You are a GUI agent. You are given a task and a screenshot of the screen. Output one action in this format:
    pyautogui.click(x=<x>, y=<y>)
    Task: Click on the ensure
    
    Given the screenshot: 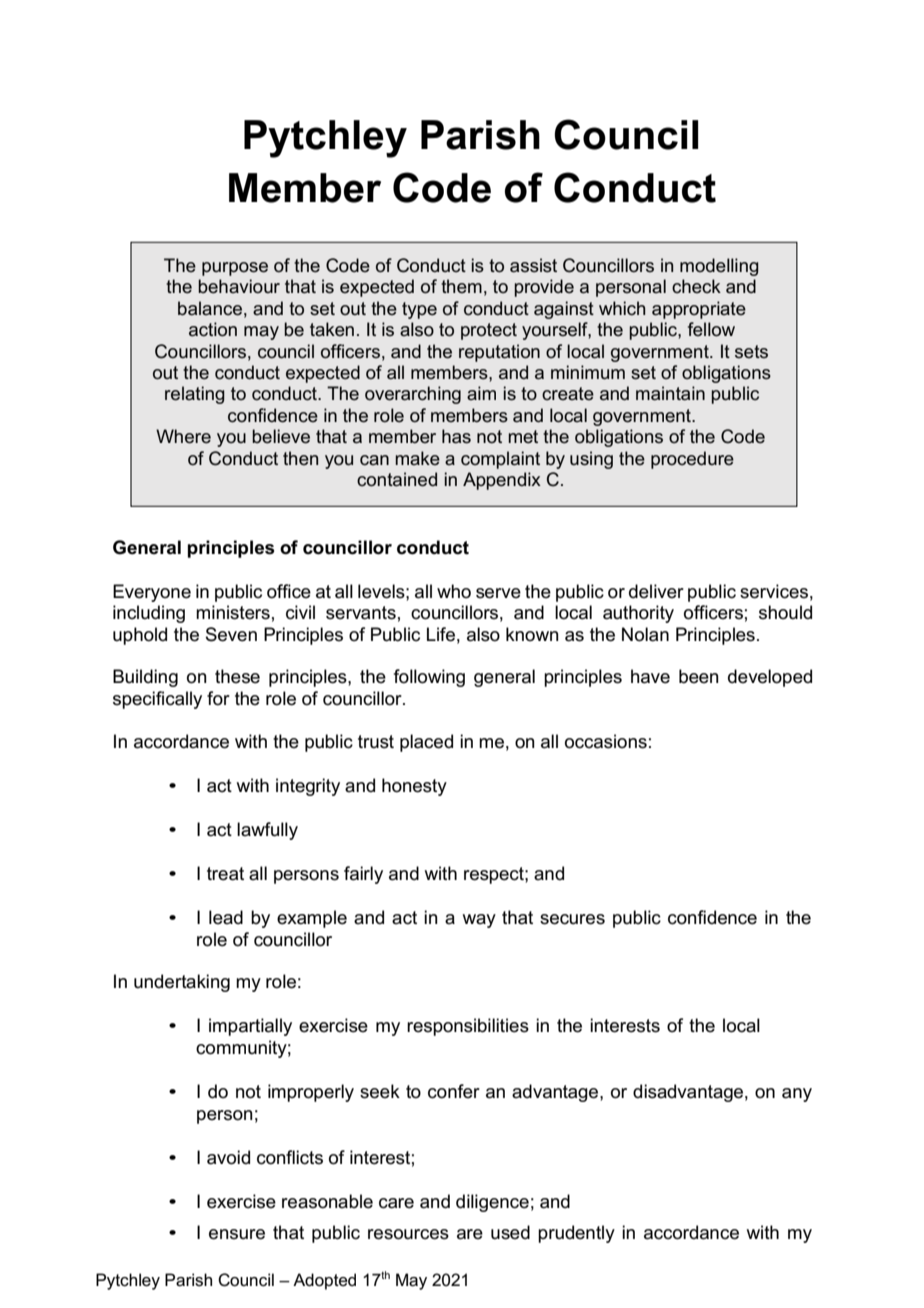 What is the action you would take?
    pyautogui.click(x=237, y=1234)
